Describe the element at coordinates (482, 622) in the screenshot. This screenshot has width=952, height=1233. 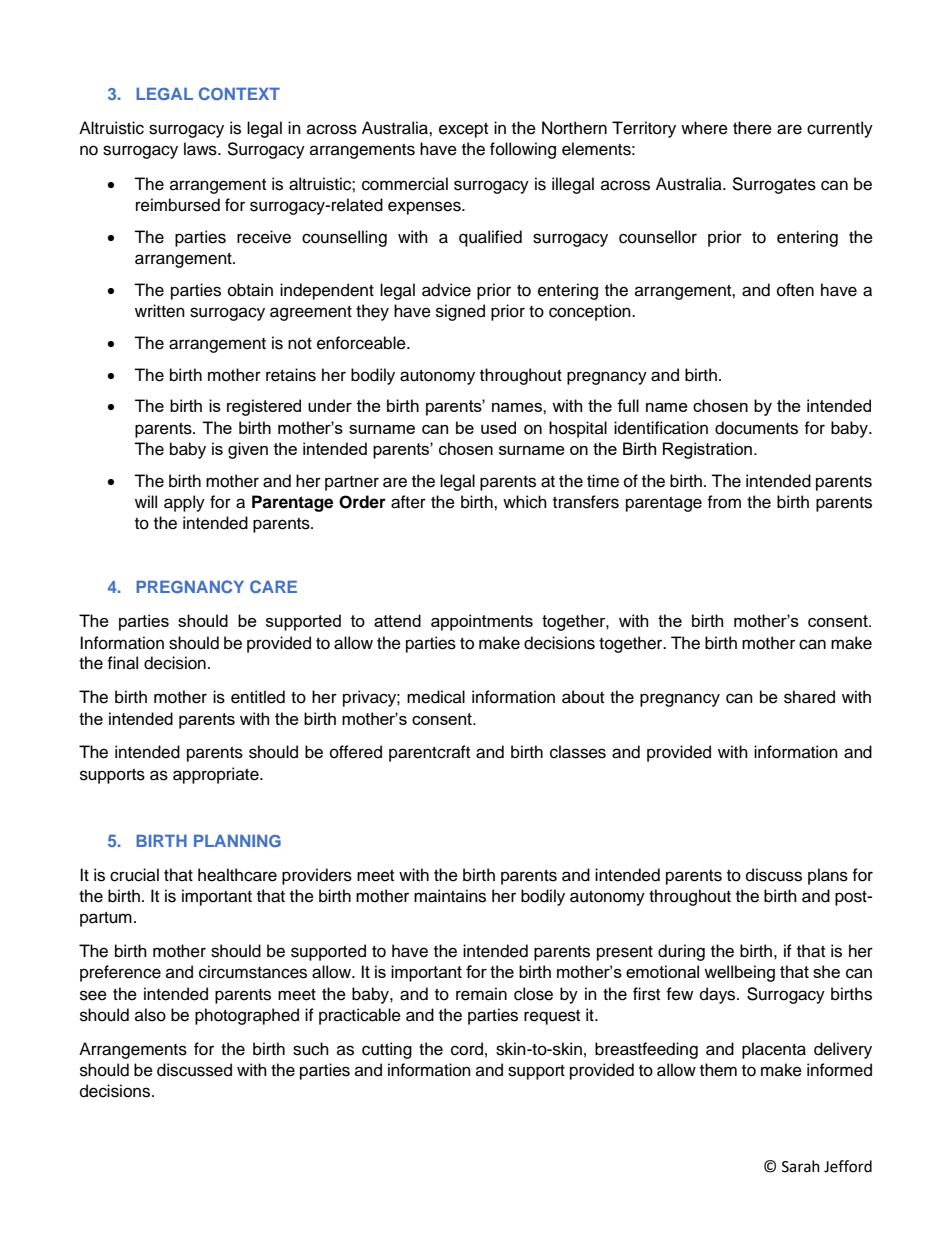
I see `appointments` at that location.
